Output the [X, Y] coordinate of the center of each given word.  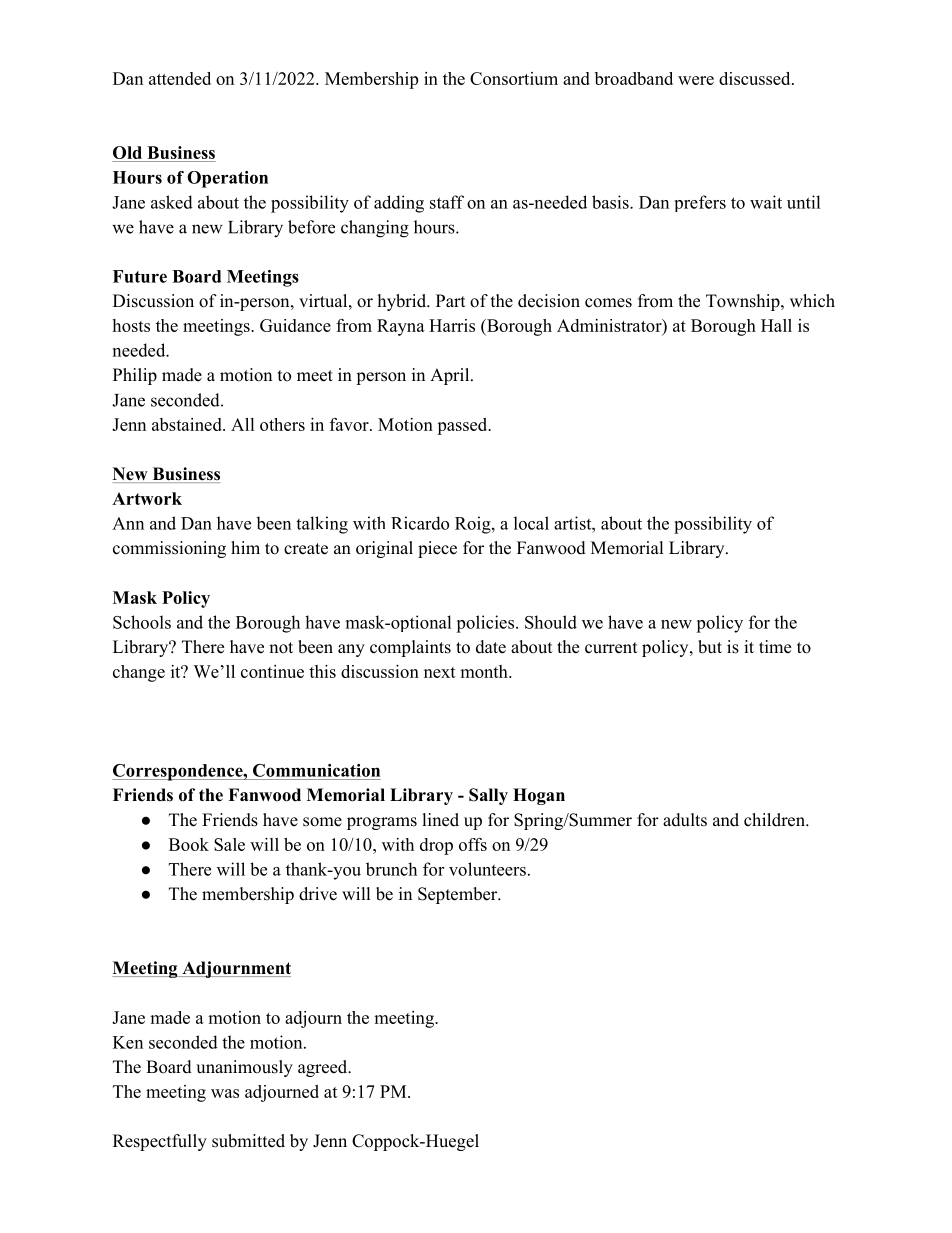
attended [180, 78]
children [775, 820]
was [225, 1093]
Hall [776, 325]
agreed [324, 1068]
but [710, 647]
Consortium [514, 78]
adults [685, 820]
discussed [756, 78]
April [451, 376]
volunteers [487, 869]
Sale [229, 844]
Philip [135, 376]
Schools [142, 622]
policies [485, 624]
